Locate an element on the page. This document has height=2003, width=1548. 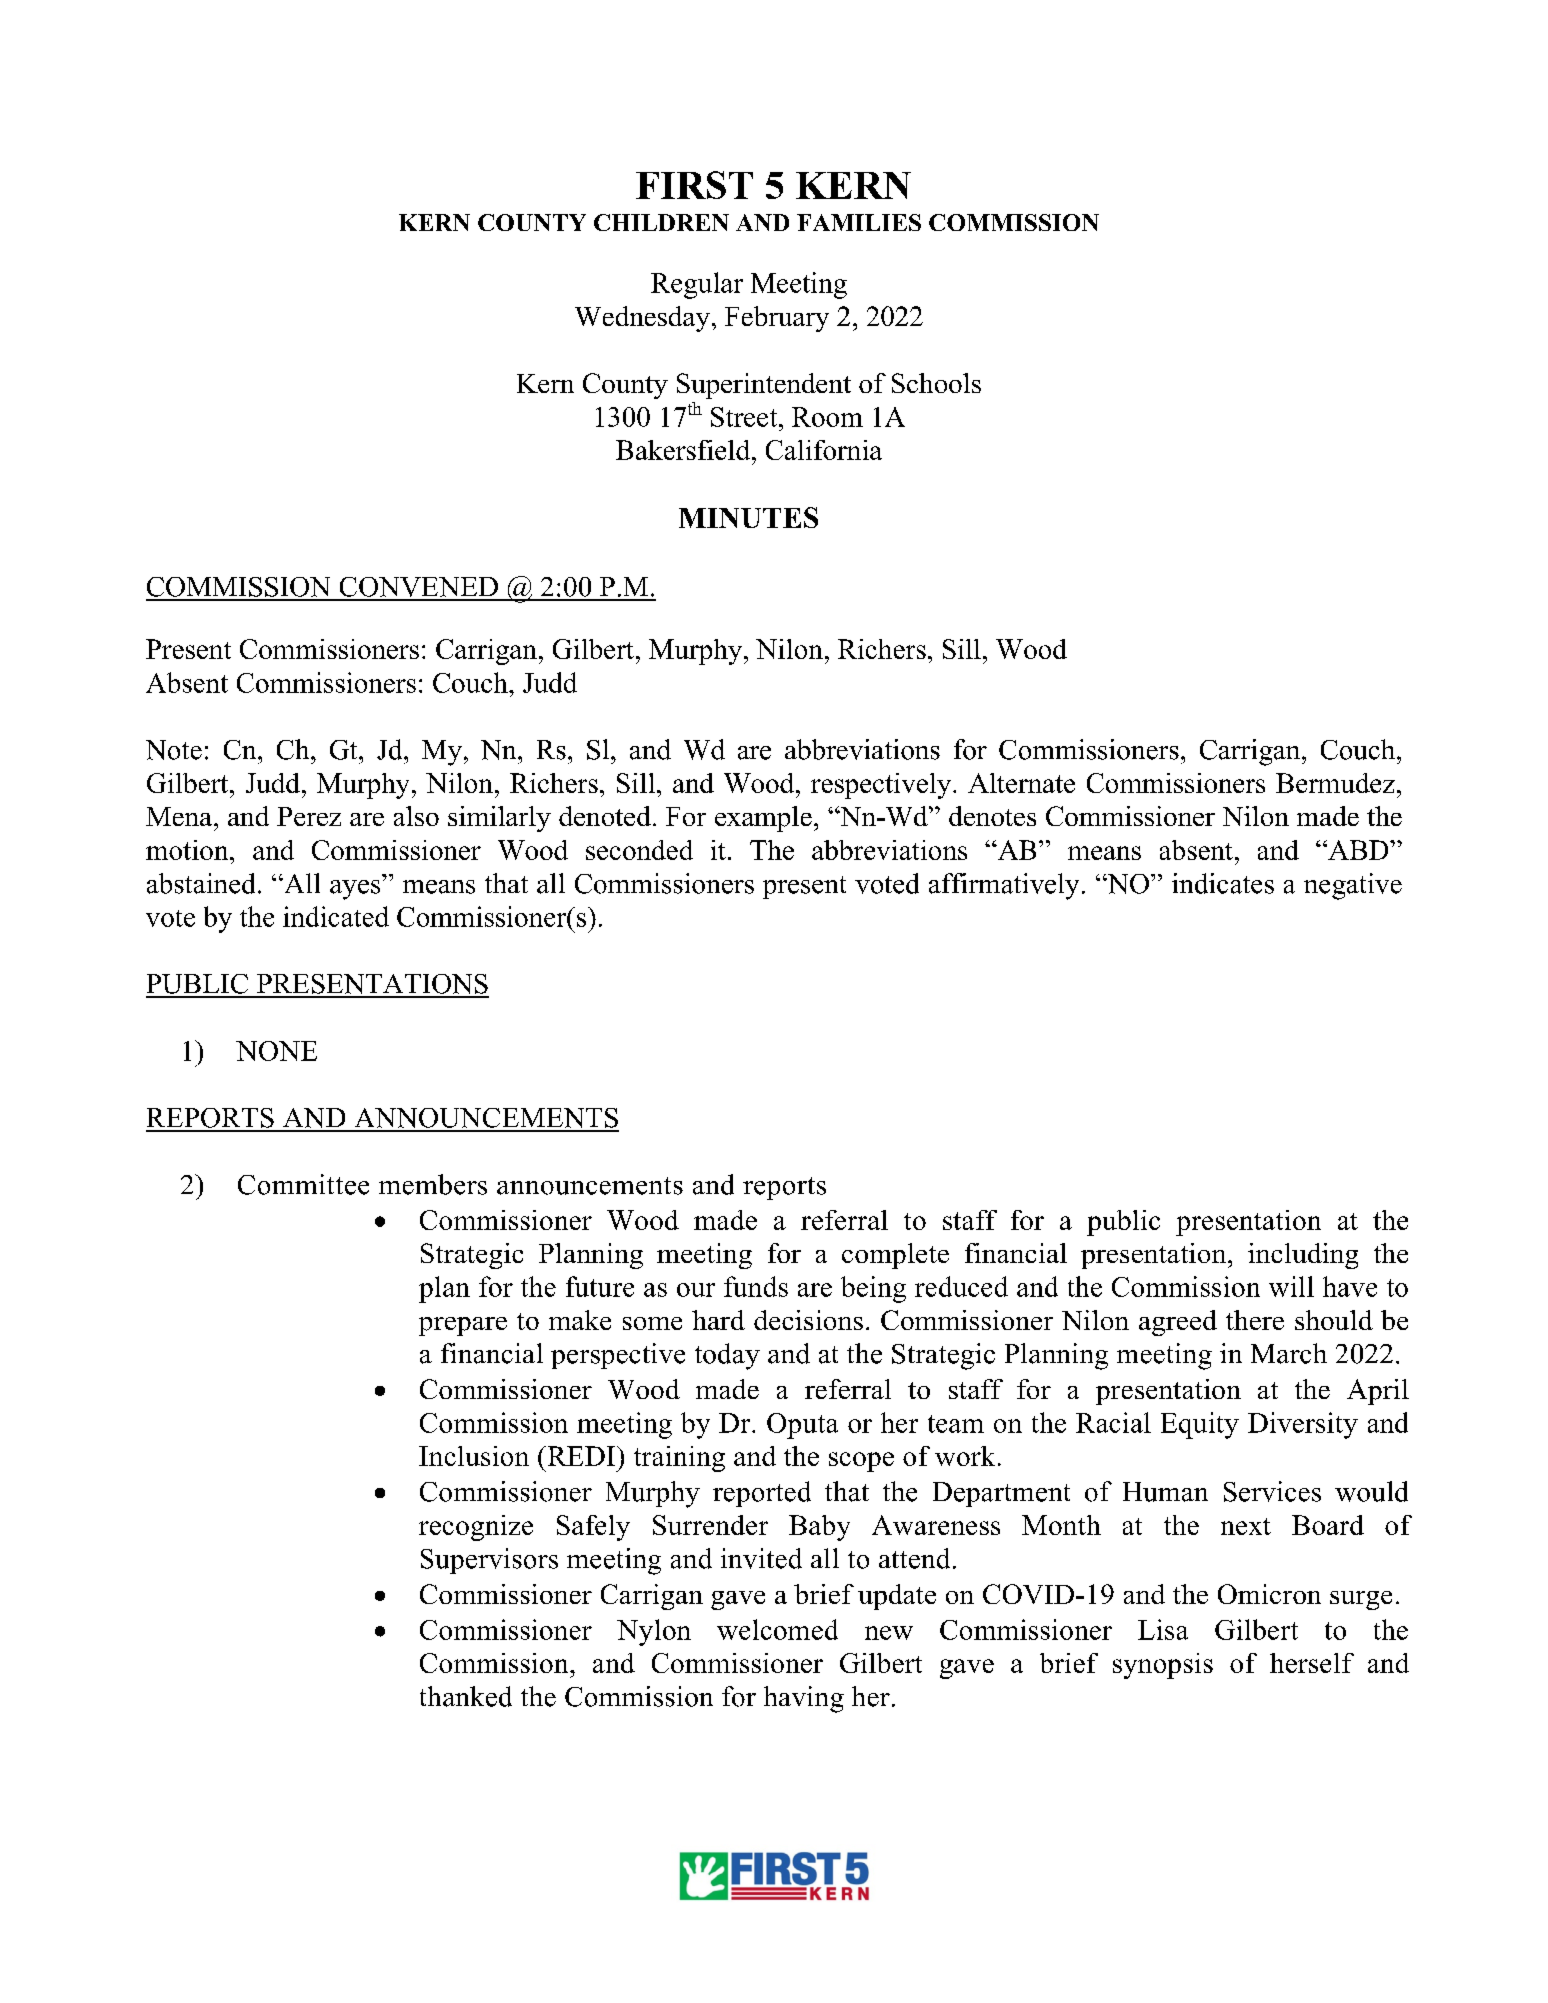
including is located at coordinates (1303, 1256).
